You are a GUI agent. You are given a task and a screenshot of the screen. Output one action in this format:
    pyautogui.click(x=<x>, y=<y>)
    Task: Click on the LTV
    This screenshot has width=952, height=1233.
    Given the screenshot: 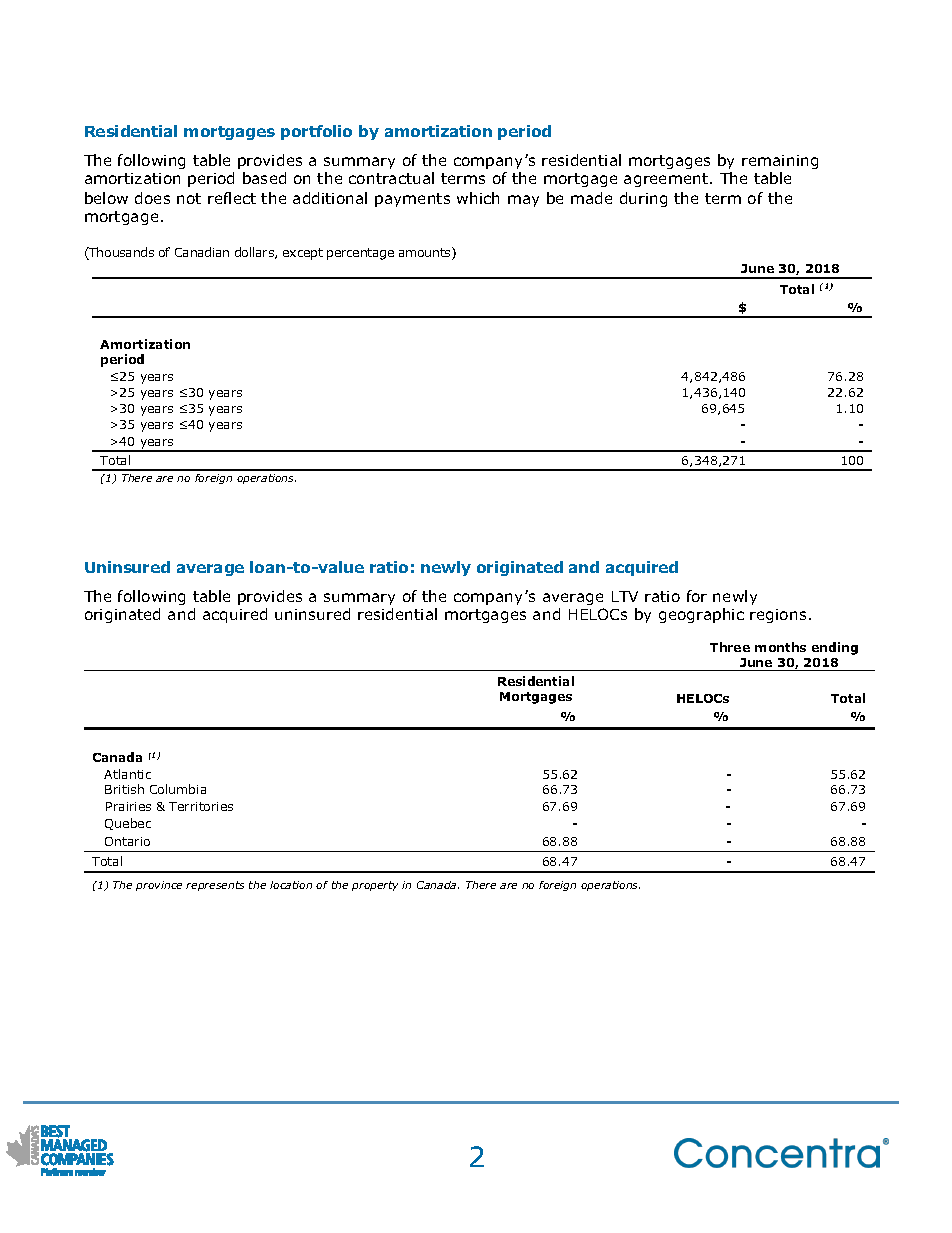 What is the action you would take?
    pyautogui.click(x=625, y=596)
